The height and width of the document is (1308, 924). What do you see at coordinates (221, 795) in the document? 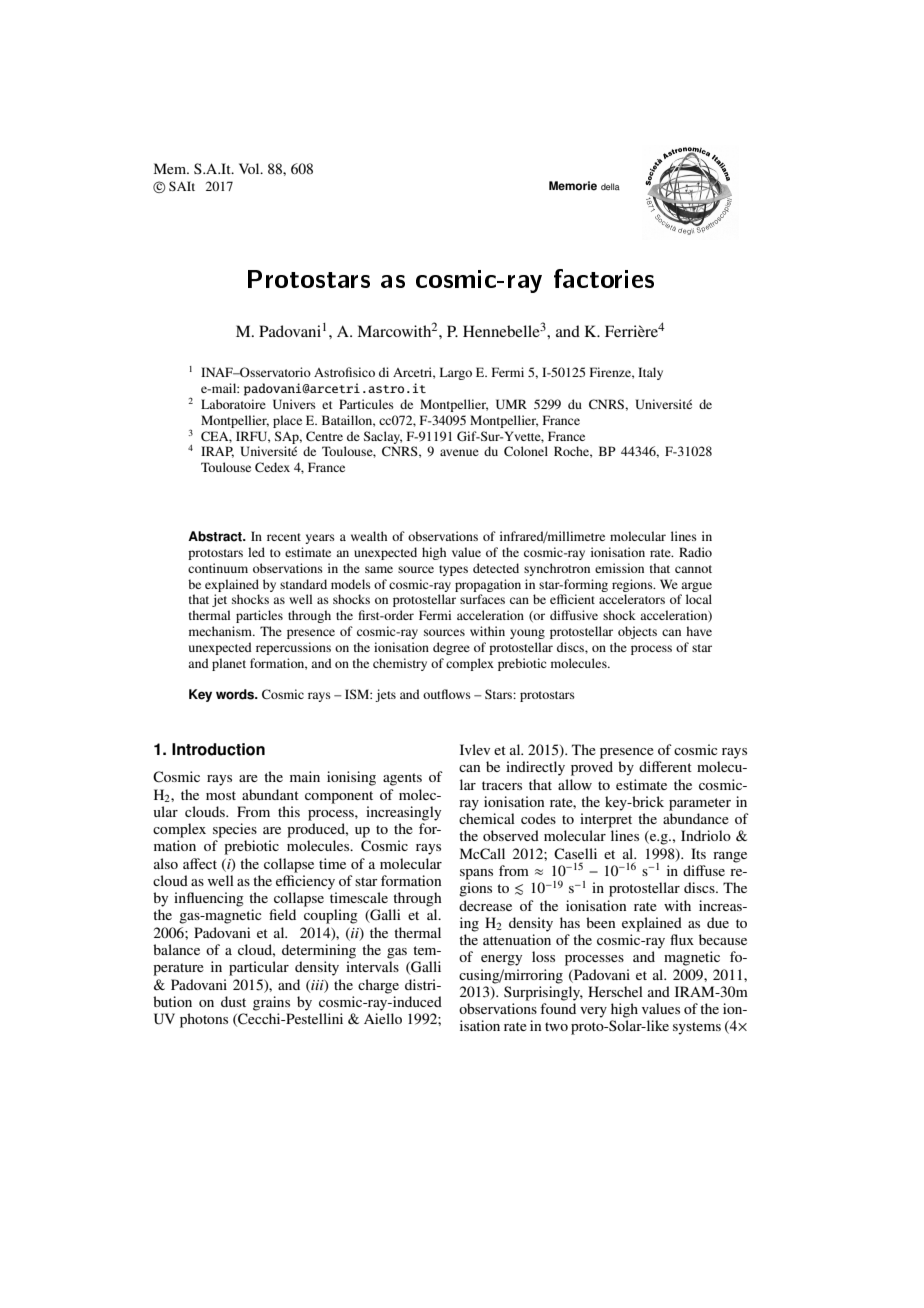
I see `most` at bounding box center [221, 795].
